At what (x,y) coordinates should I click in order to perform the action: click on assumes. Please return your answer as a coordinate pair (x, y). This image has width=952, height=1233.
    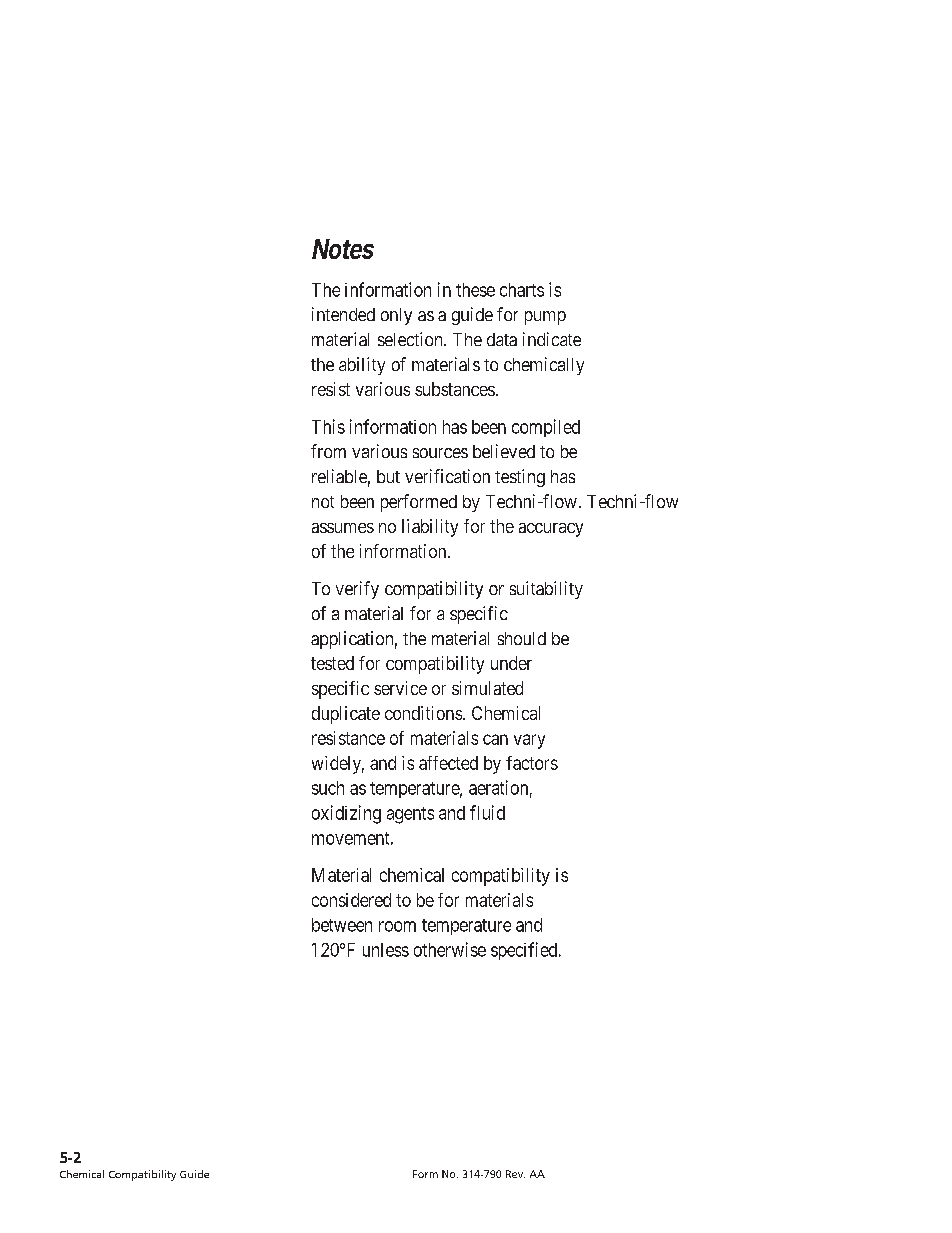
    Looking at the image, I should click on (343, 528).
